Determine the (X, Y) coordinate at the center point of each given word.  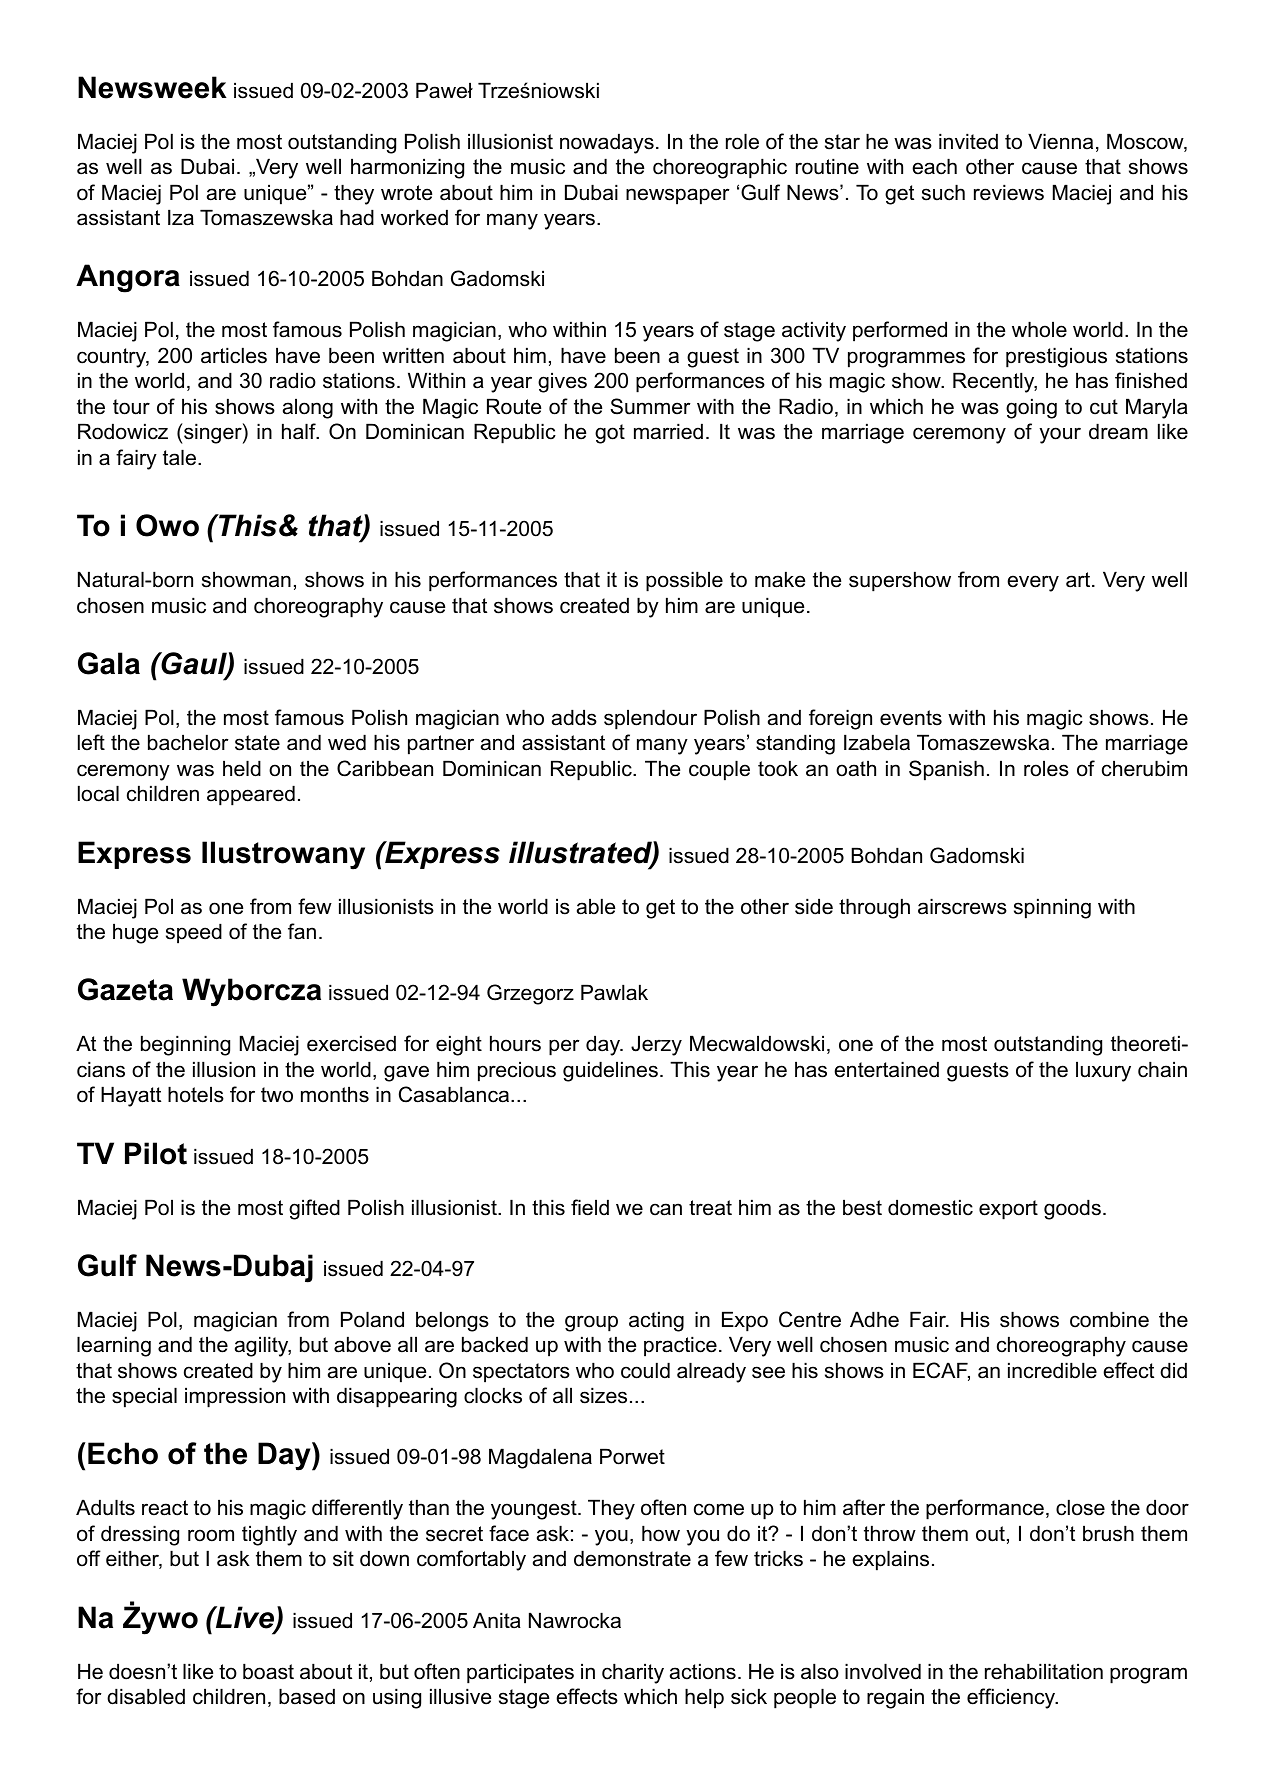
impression (235, 1397)
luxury (1103, 1071)
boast (268, 1671)
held (242, 768)
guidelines (610, 1071)
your (1060, 435)
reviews (1009, 192)
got (610, 434)
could (645, 1370)
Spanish (946, 770)
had (357, 217)
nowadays (607, 143)
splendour (650, 719)
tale (181, 457)
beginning (185, 1045)
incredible (1052, 1370)
